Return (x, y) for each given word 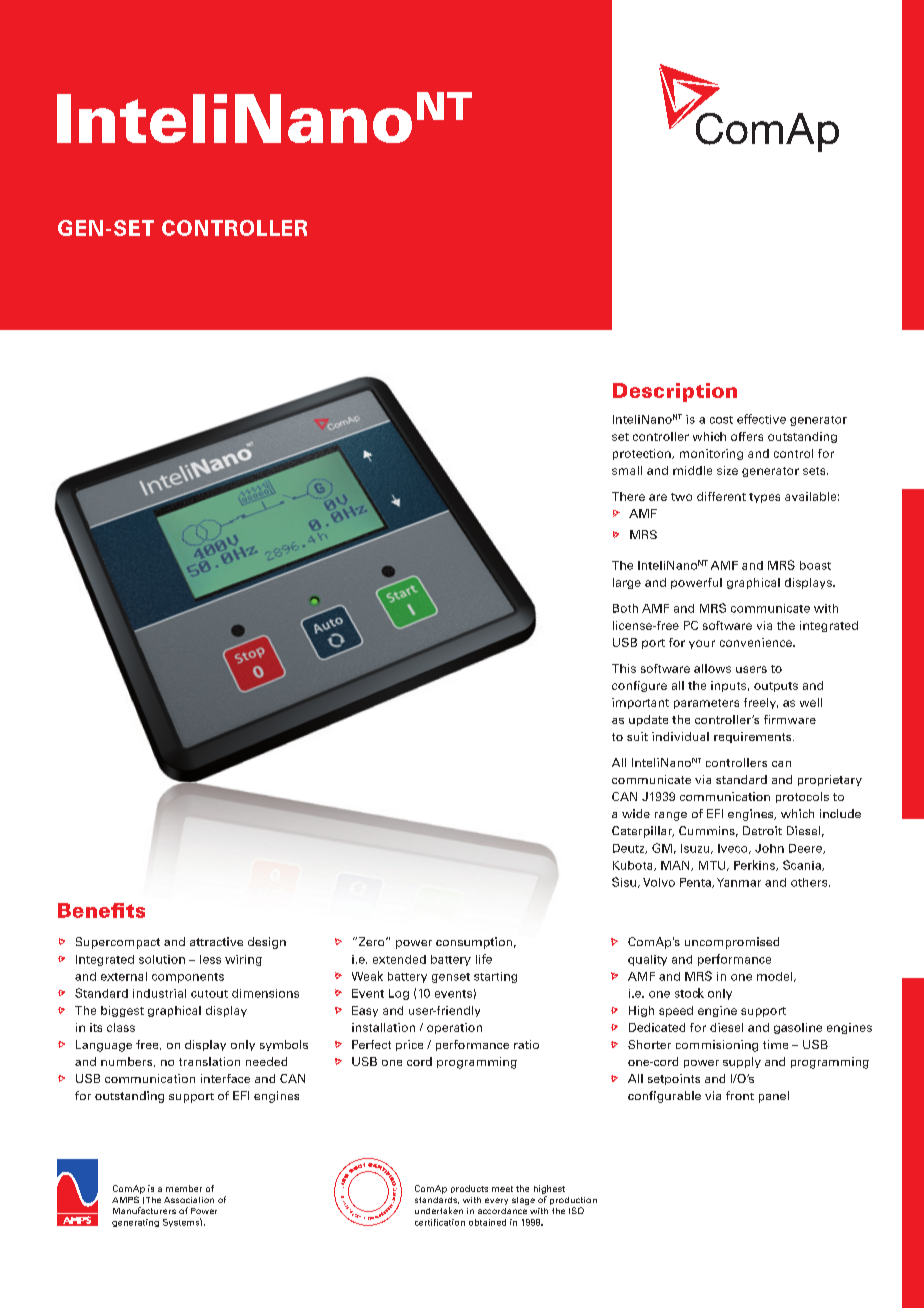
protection (643, 454)
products (469, 1189)
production (573, 1201)
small (627, 470)
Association (189, 1200)
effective (761, 419)
